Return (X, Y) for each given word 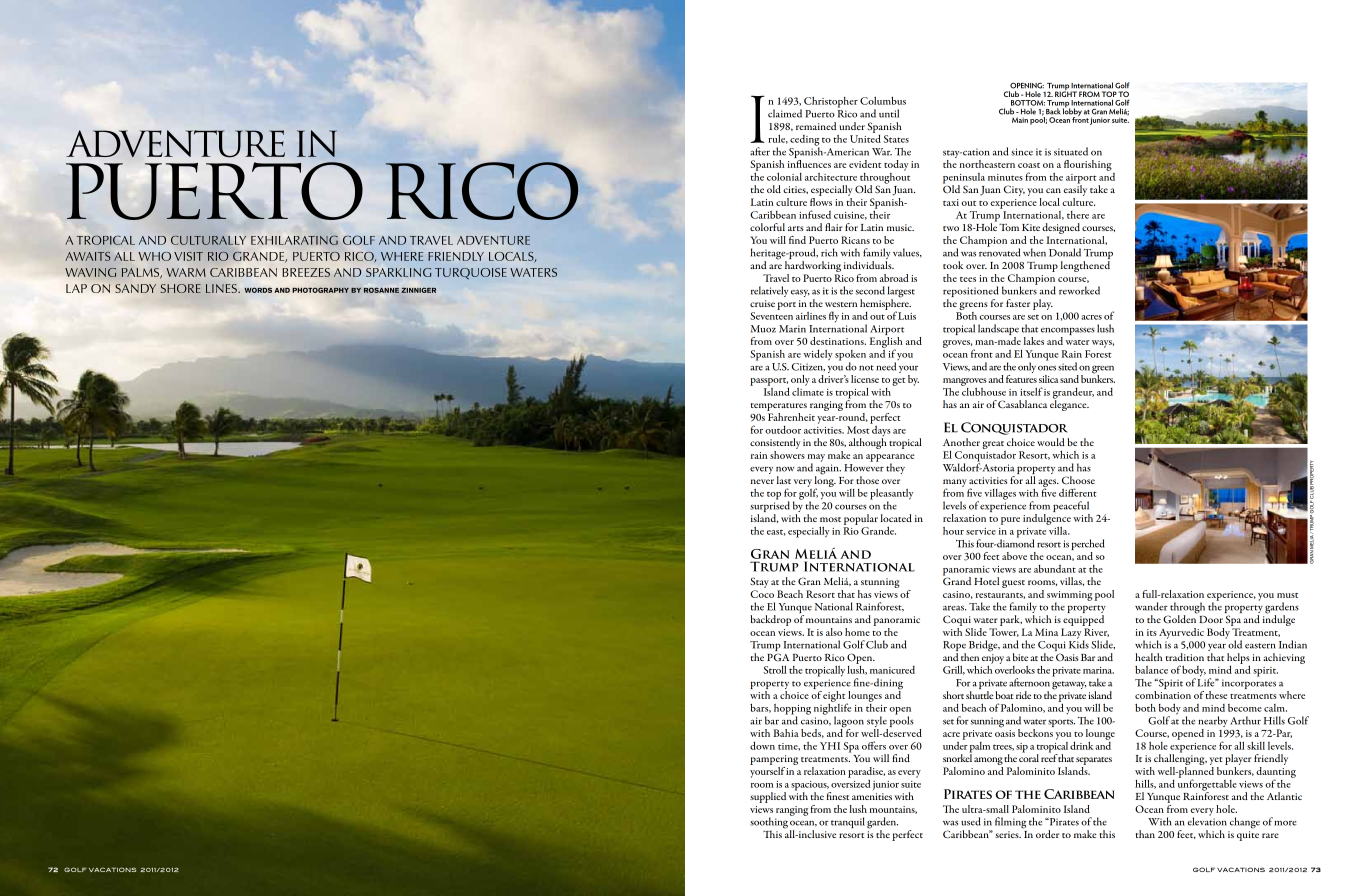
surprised (770, 507)
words (258, 290)
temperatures (779, 407)
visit (188, 256)
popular (861, 519)
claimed (785, 113)
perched (1088, 544)
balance (1151, 669)
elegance (1069, 404)
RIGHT (1066, 93)
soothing (769, 824)
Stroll (775, 669)
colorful (767, 227)
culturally (208, 240)
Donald (1065, 252)
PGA (778, 657)
